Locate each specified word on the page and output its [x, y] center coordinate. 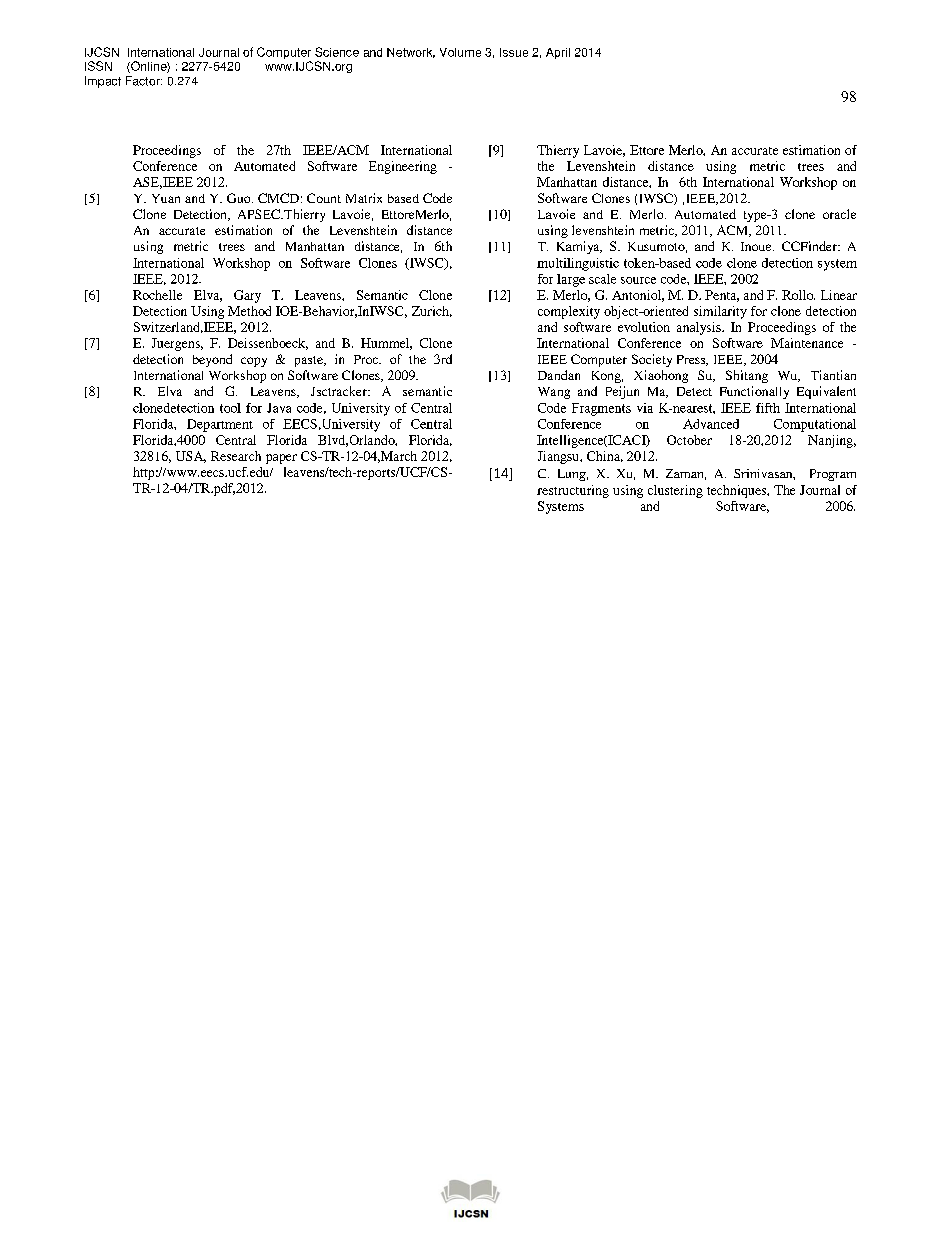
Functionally [754, 392]
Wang [554, 393]
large [571, 280]
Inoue [757, 246]
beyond [212, 360]
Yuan [166, 198]
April [558, 53]
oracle [839, 214]
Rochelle [157, 295]
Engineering [403, 167]
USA [191, 457]
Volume [460, 52]
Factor [144, 81]
